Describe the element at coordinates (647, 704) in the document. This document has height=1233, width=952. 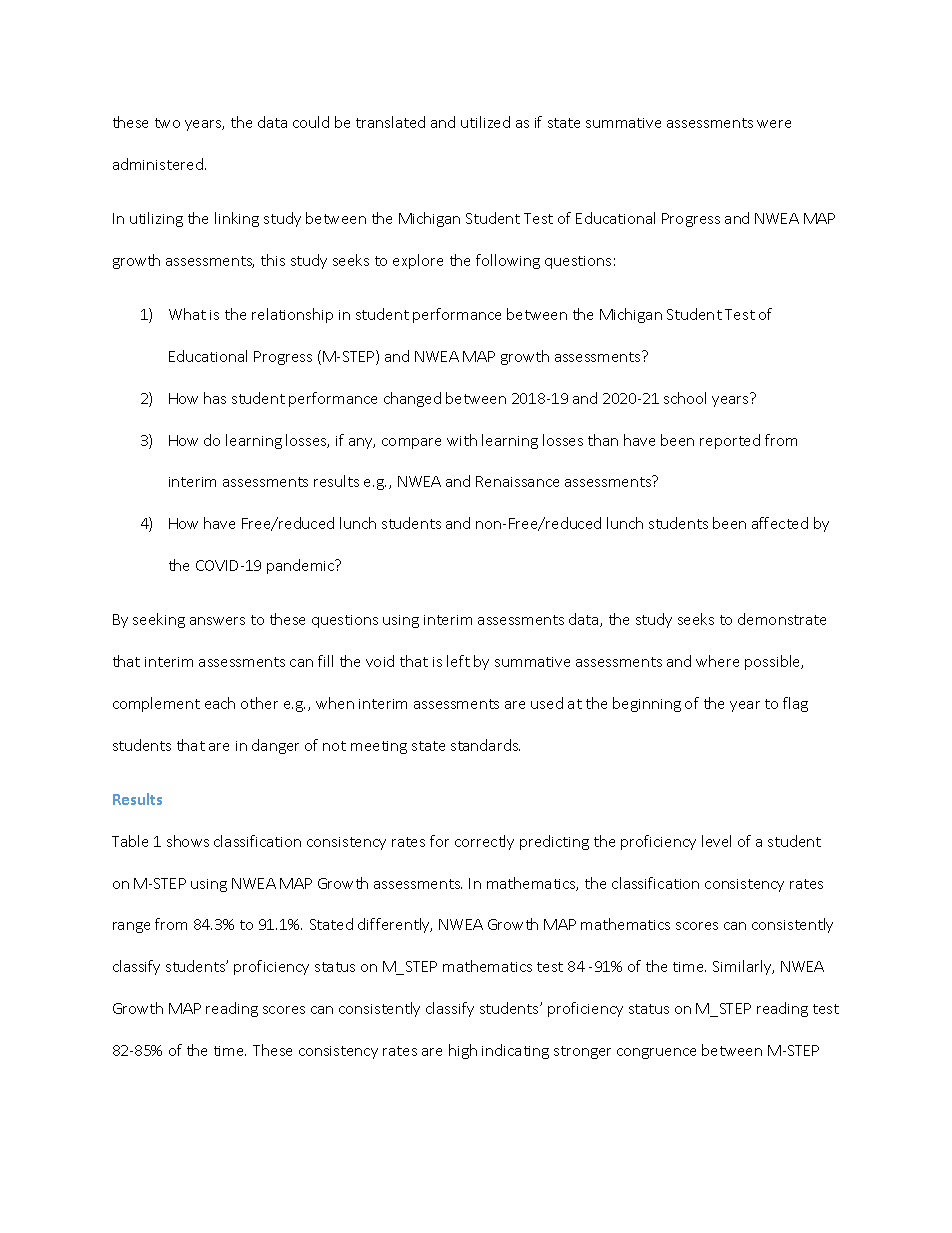
I see `beginning` at that location.
